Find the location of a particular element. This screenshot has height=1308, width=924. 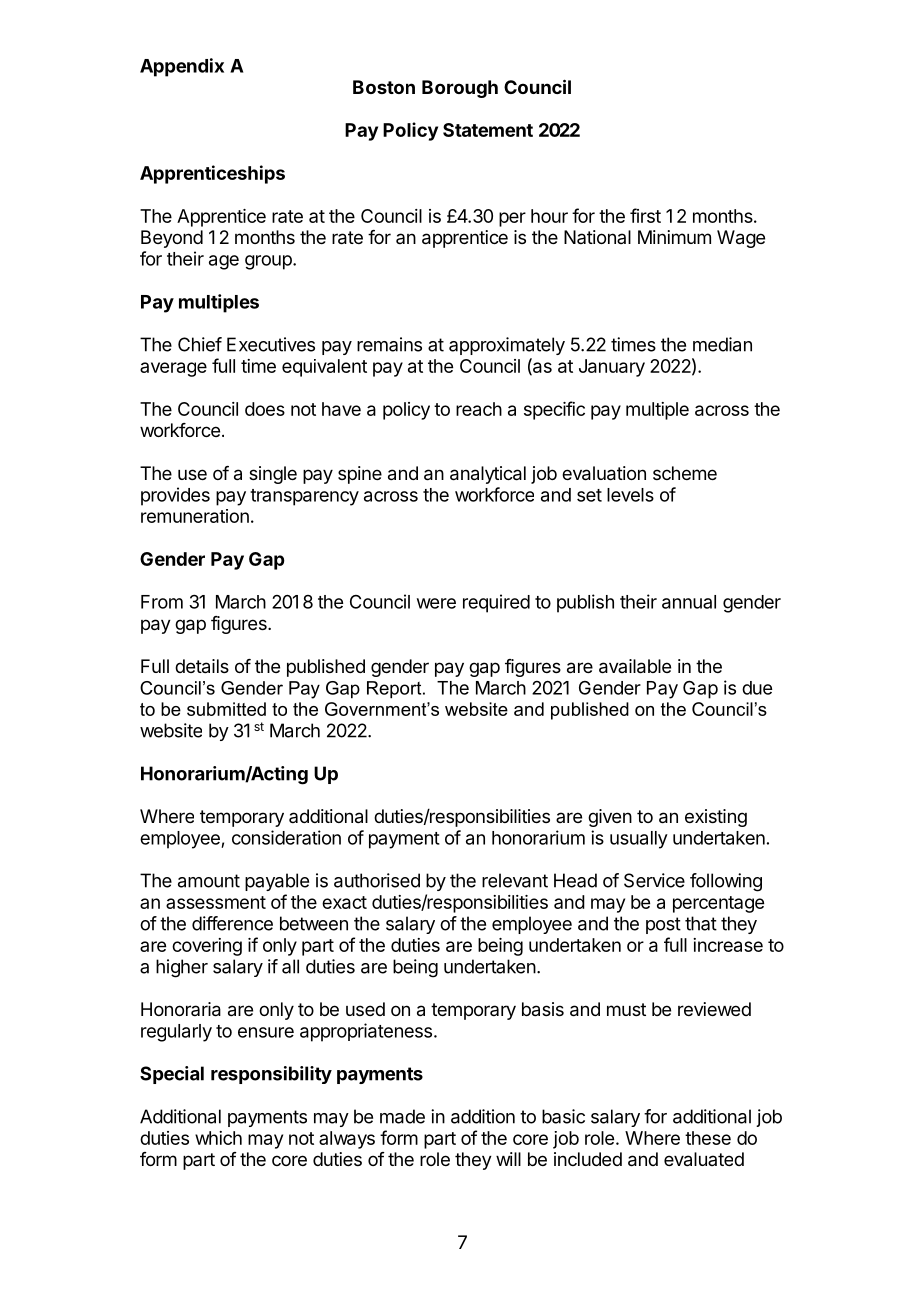

these is located at coordinates (708, 1138).
